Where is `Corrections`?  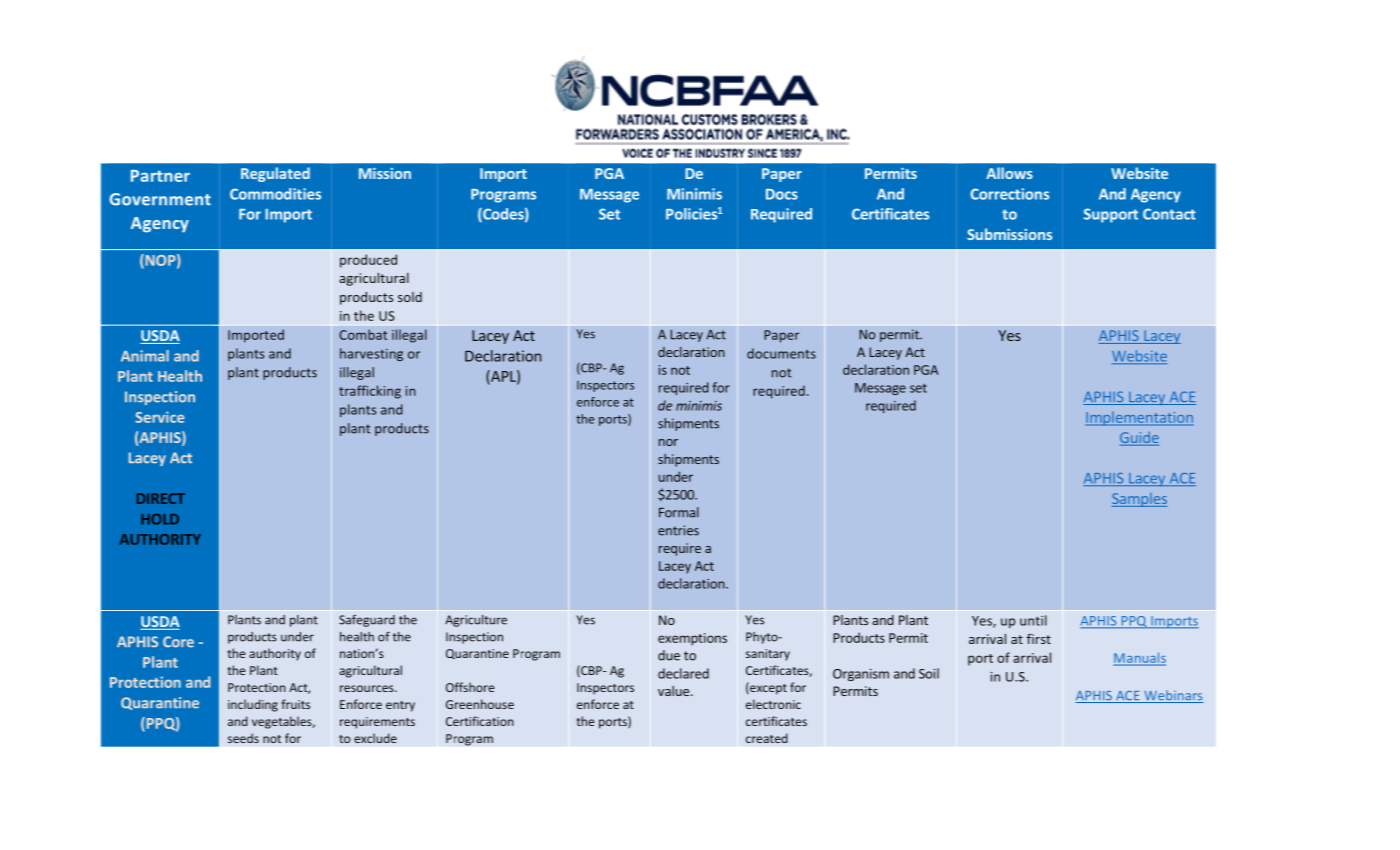
Corrections is located at coordinates (1009, 194).
